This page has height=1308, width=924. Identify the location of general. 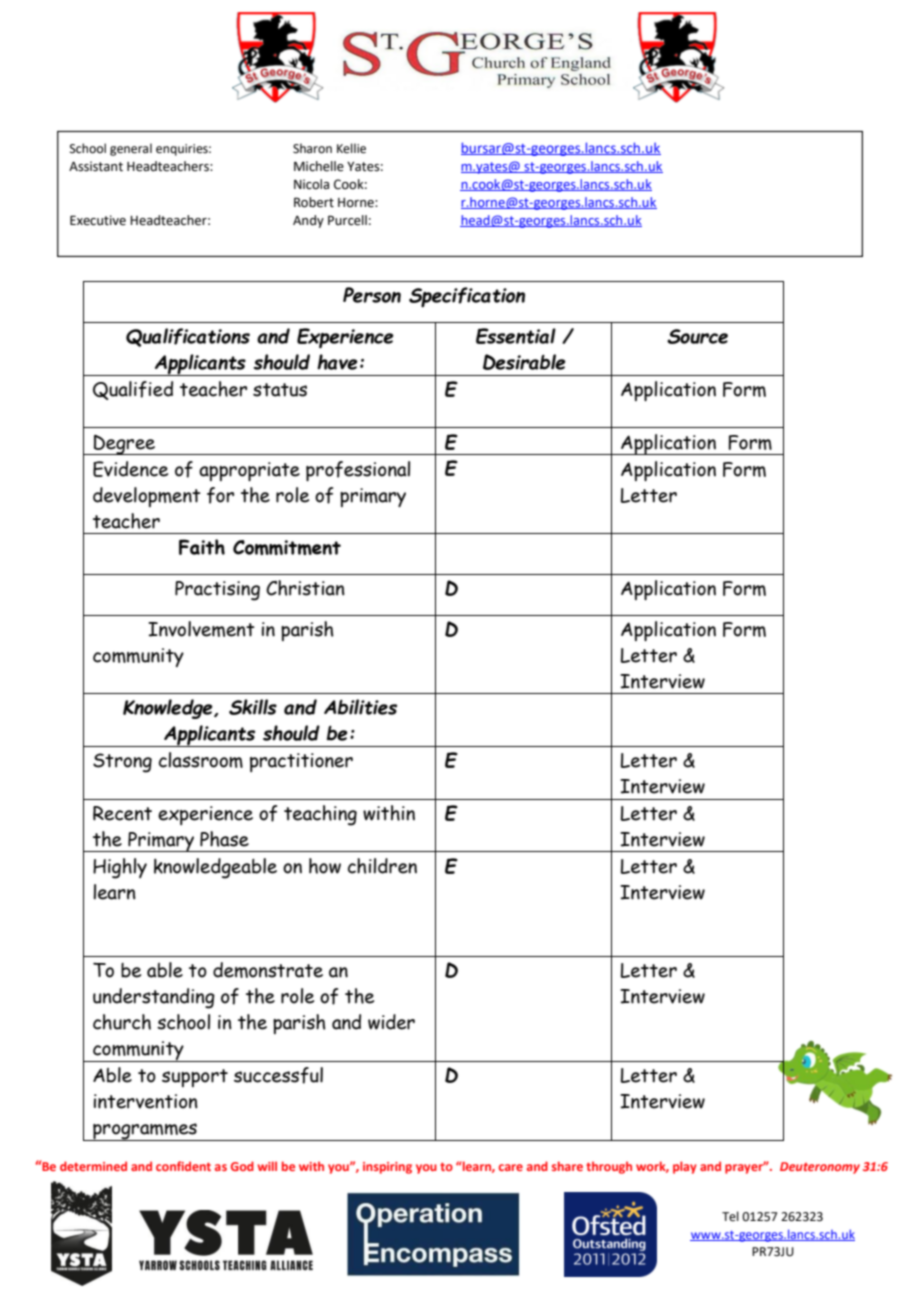
(131, 149).
